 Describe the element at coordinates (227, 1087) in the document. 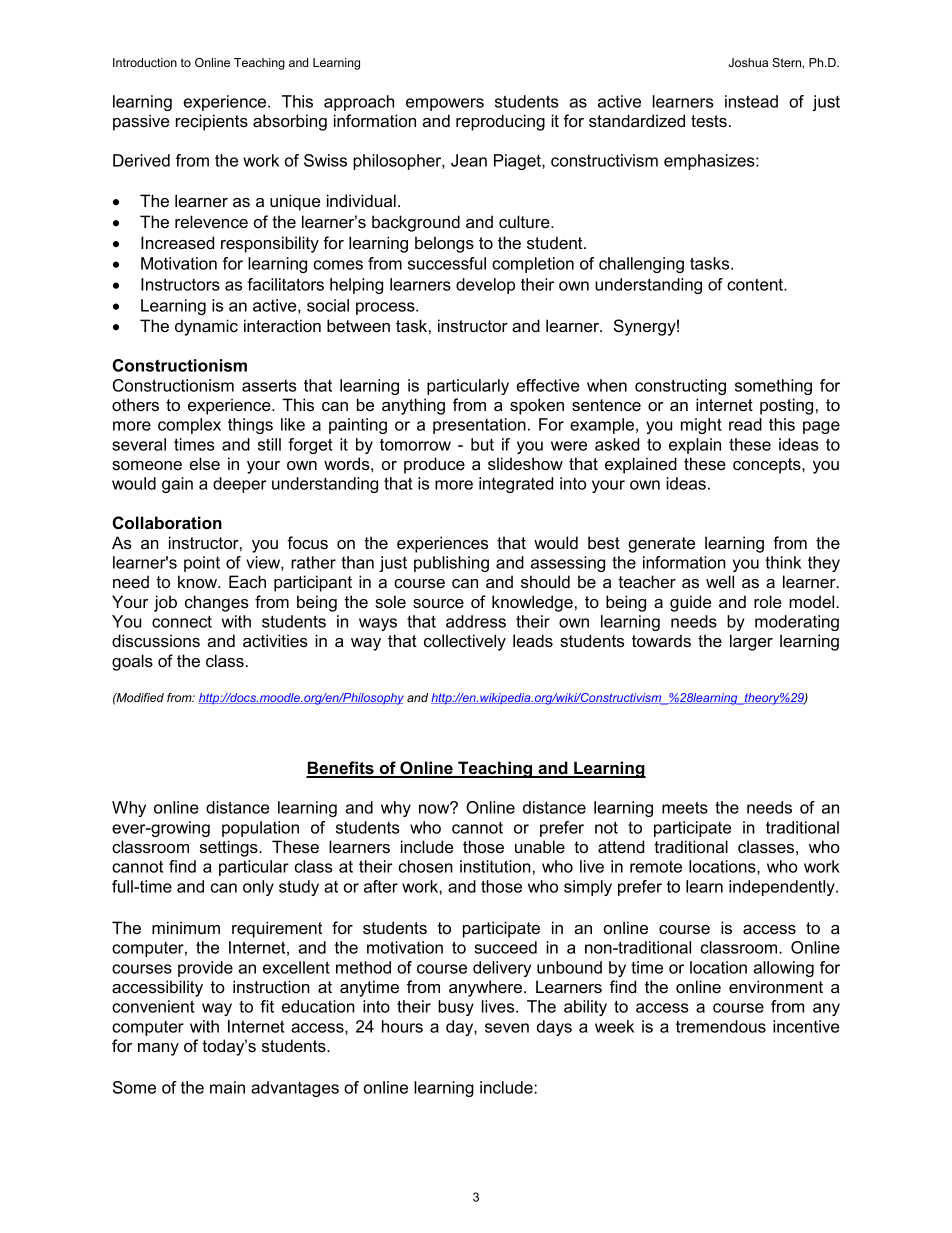

I see `main` at that location.
